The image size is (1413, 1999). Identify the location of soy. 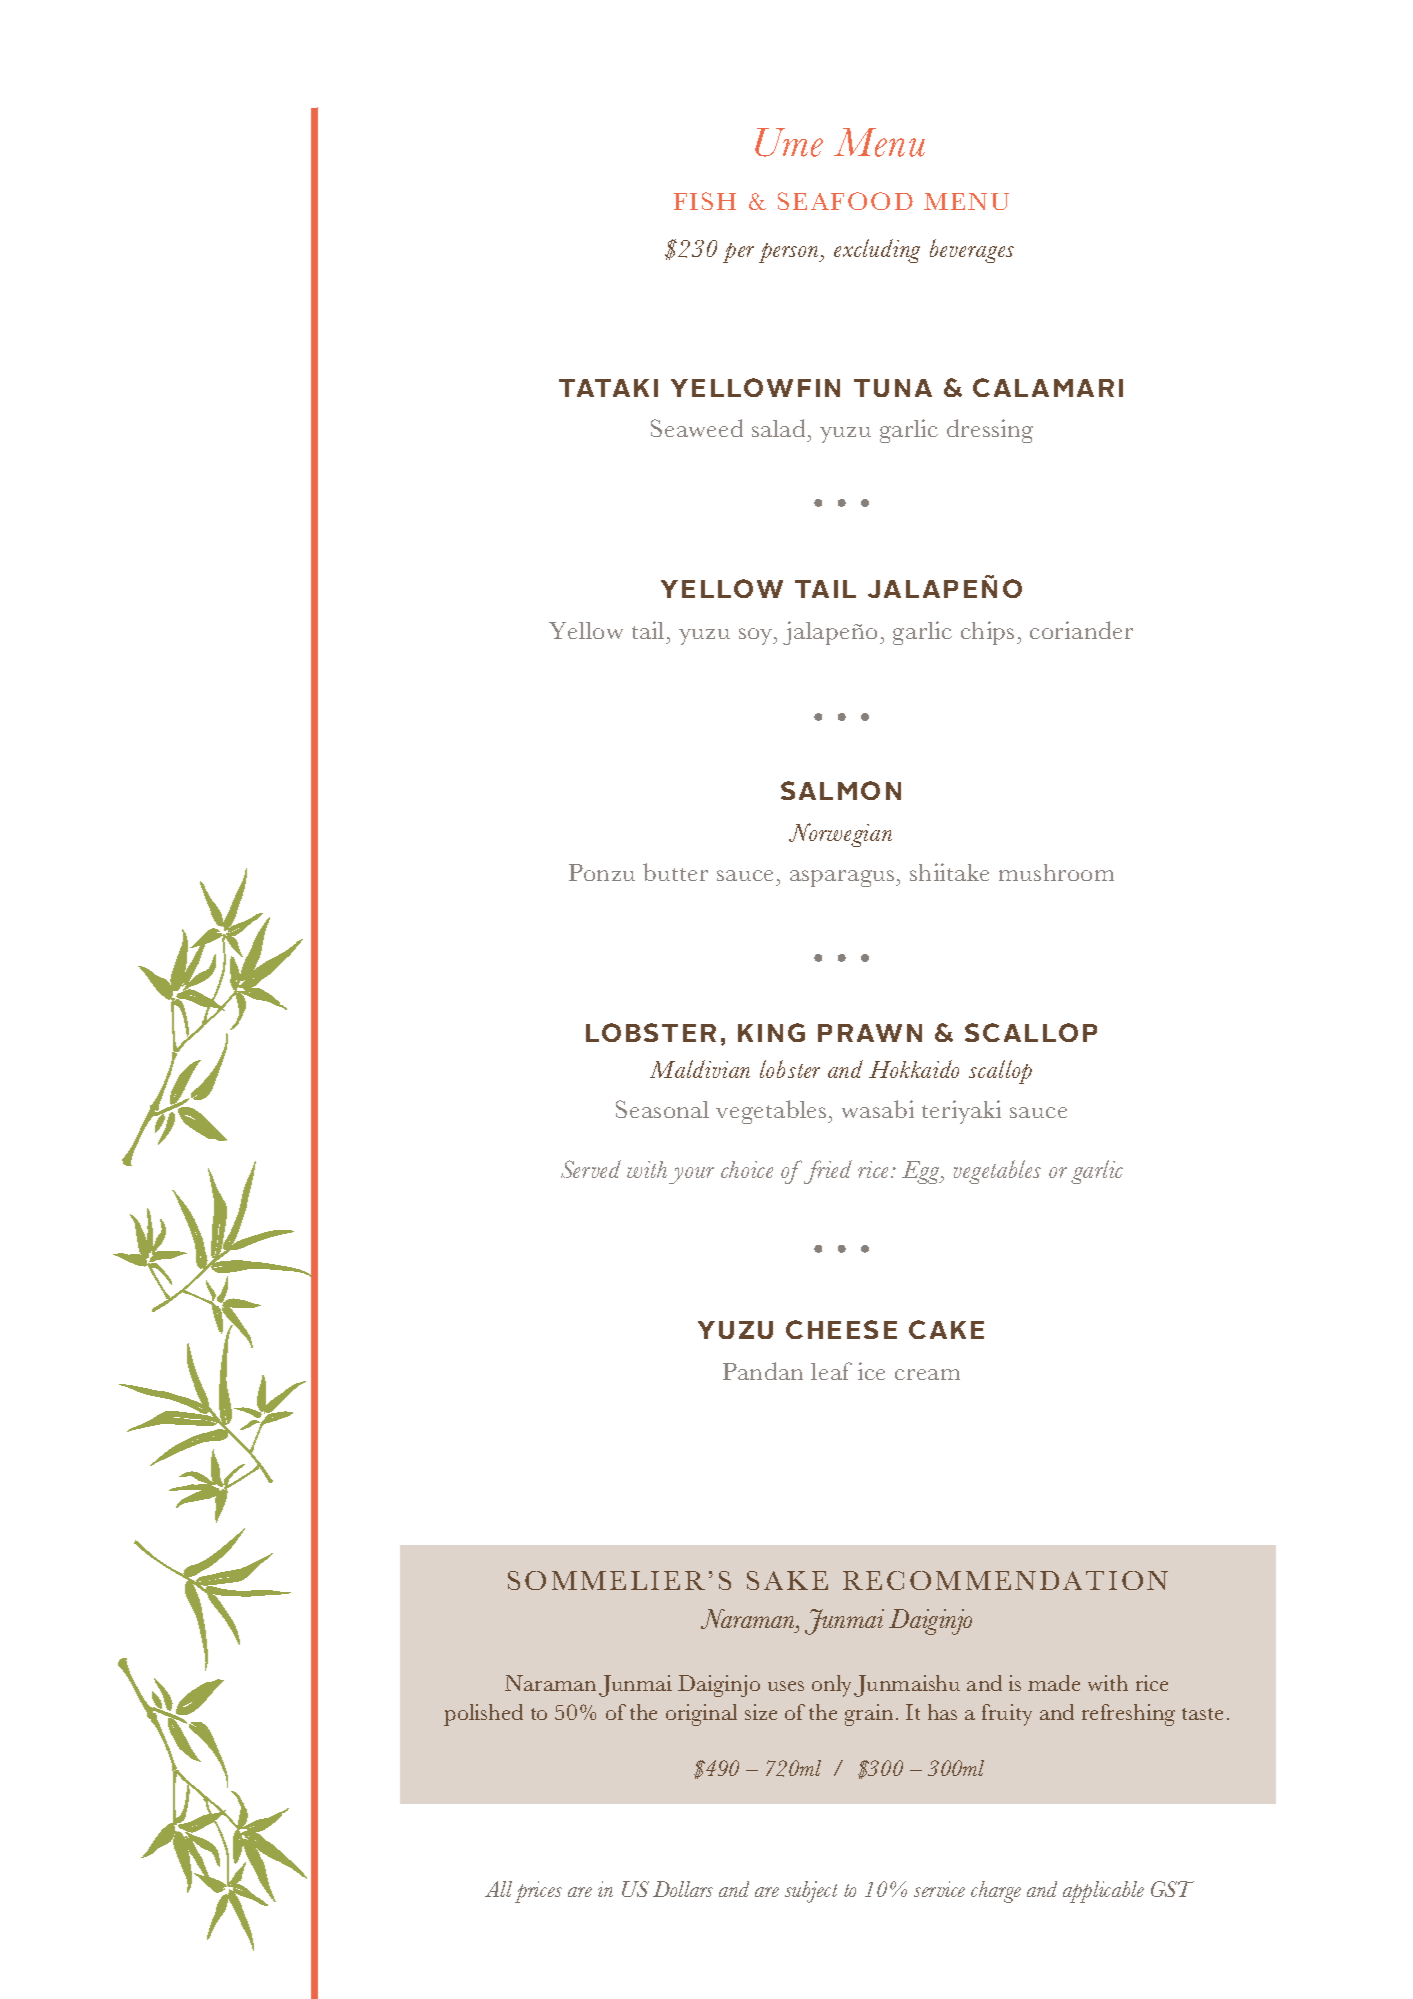
(757, 636).
